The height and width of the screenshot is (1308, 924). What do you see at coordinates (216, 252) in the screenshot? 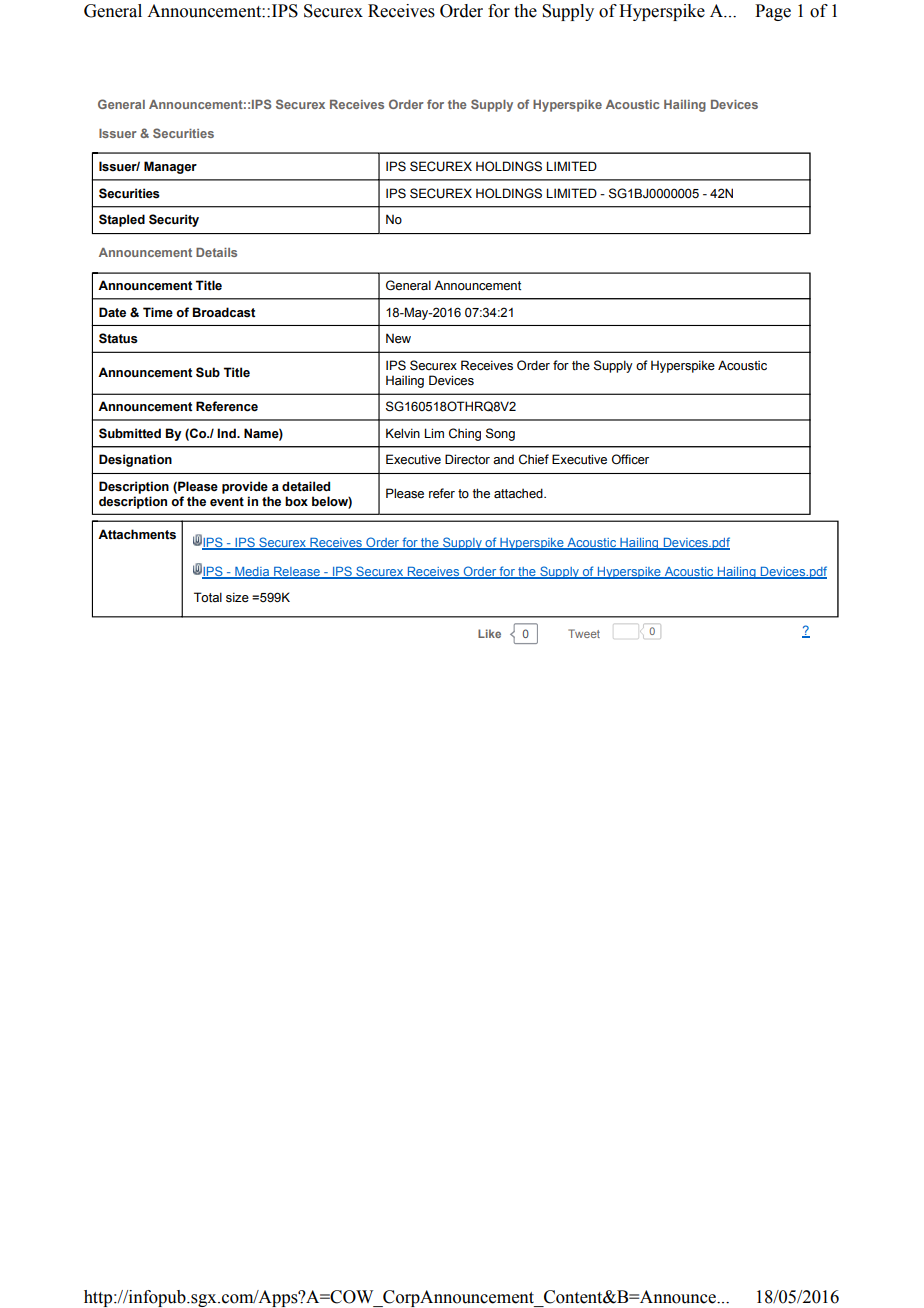
I see `Details` at bounding box center [216, 252].
